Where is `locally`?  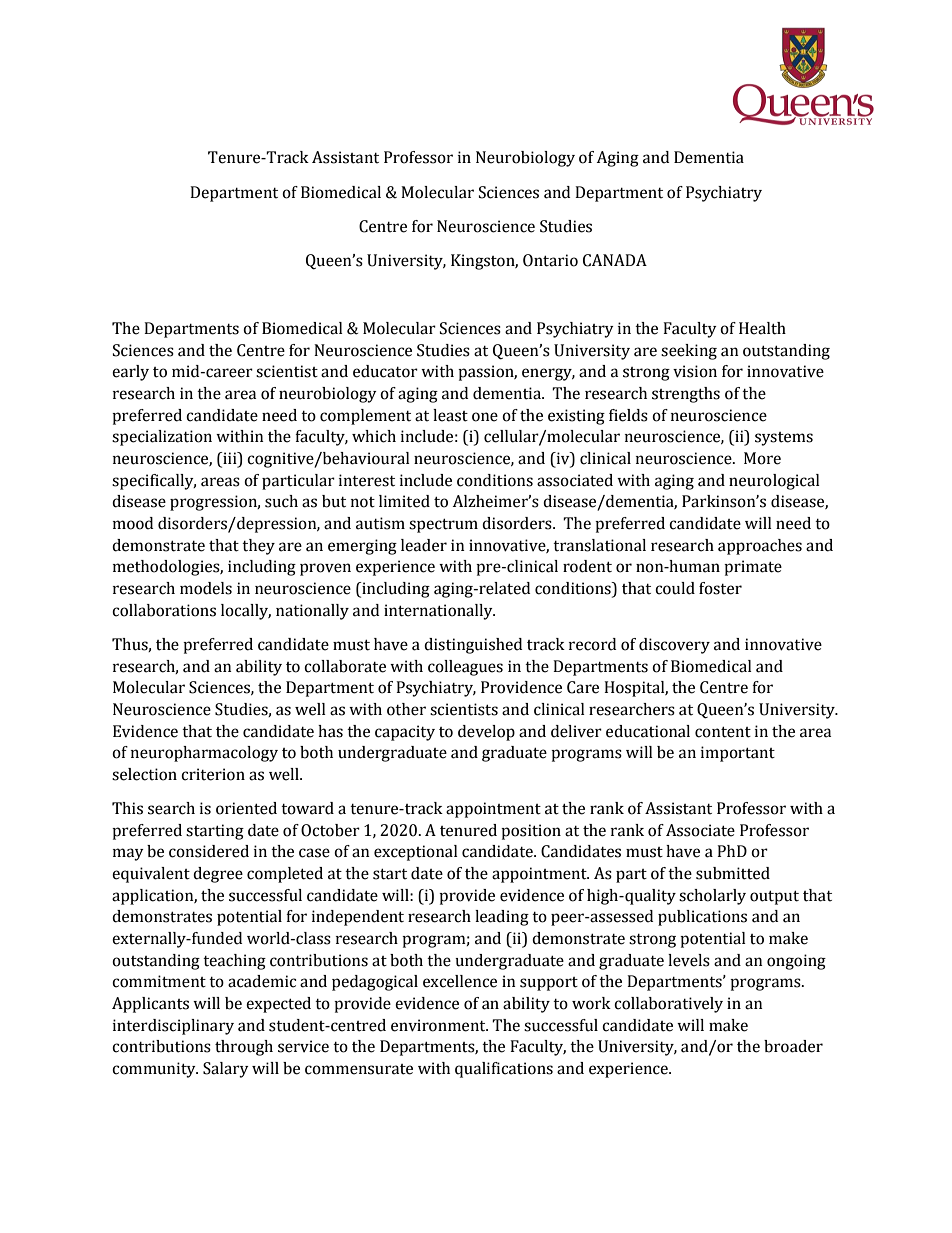 locally is located at coordinates (246, 612).
